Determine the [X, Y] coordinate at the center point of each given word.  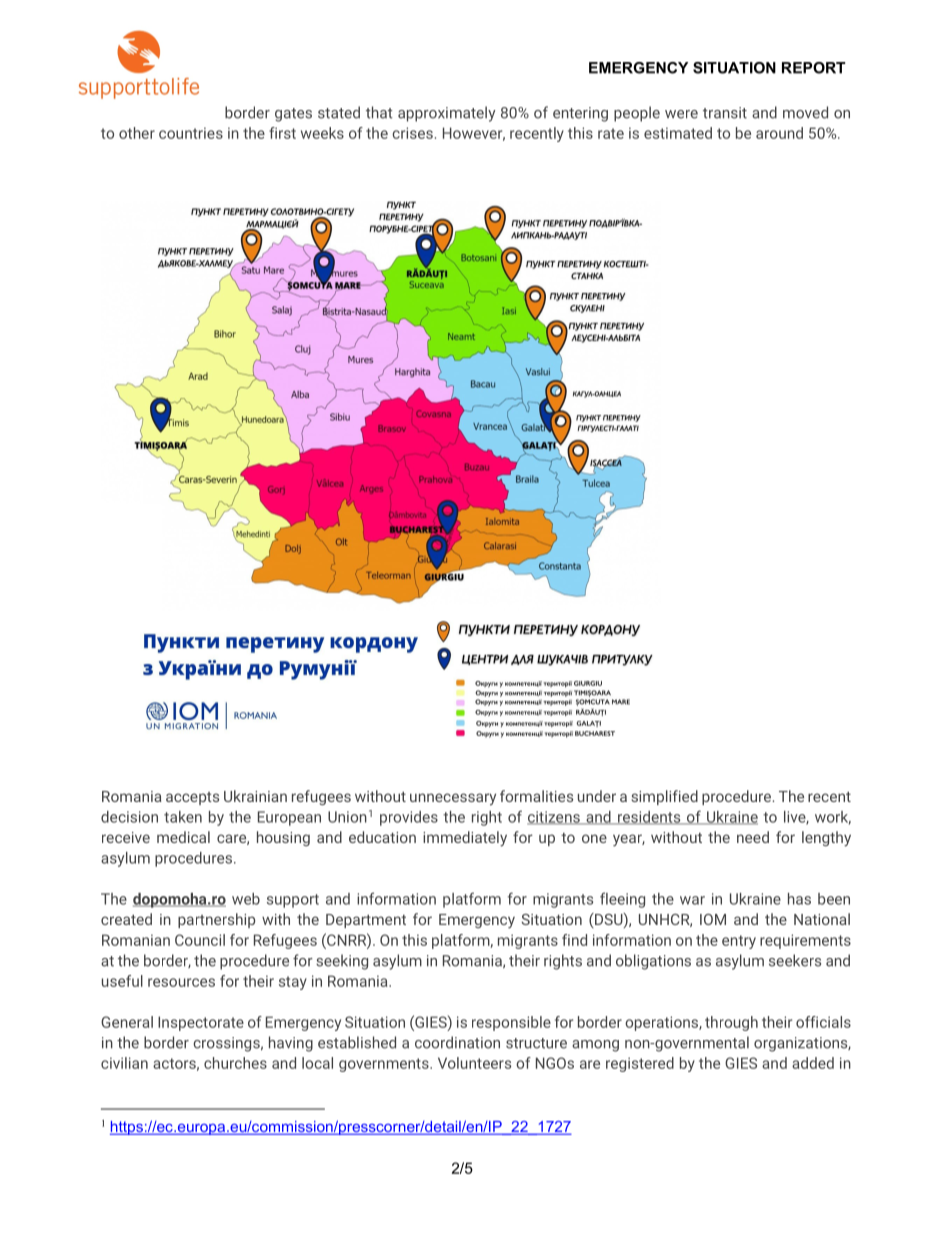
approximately [447, 114]
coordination [457, 1042]
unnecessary [453, 799]
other [137, 133]
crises [412, 133]
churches [235, 1063]
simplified [664, 797]
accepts [192, 798]
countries [191, 133]
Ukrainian [255, 796]
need [753, 837]
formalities [536, 796]
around [779, 133]
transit [725, 113]
